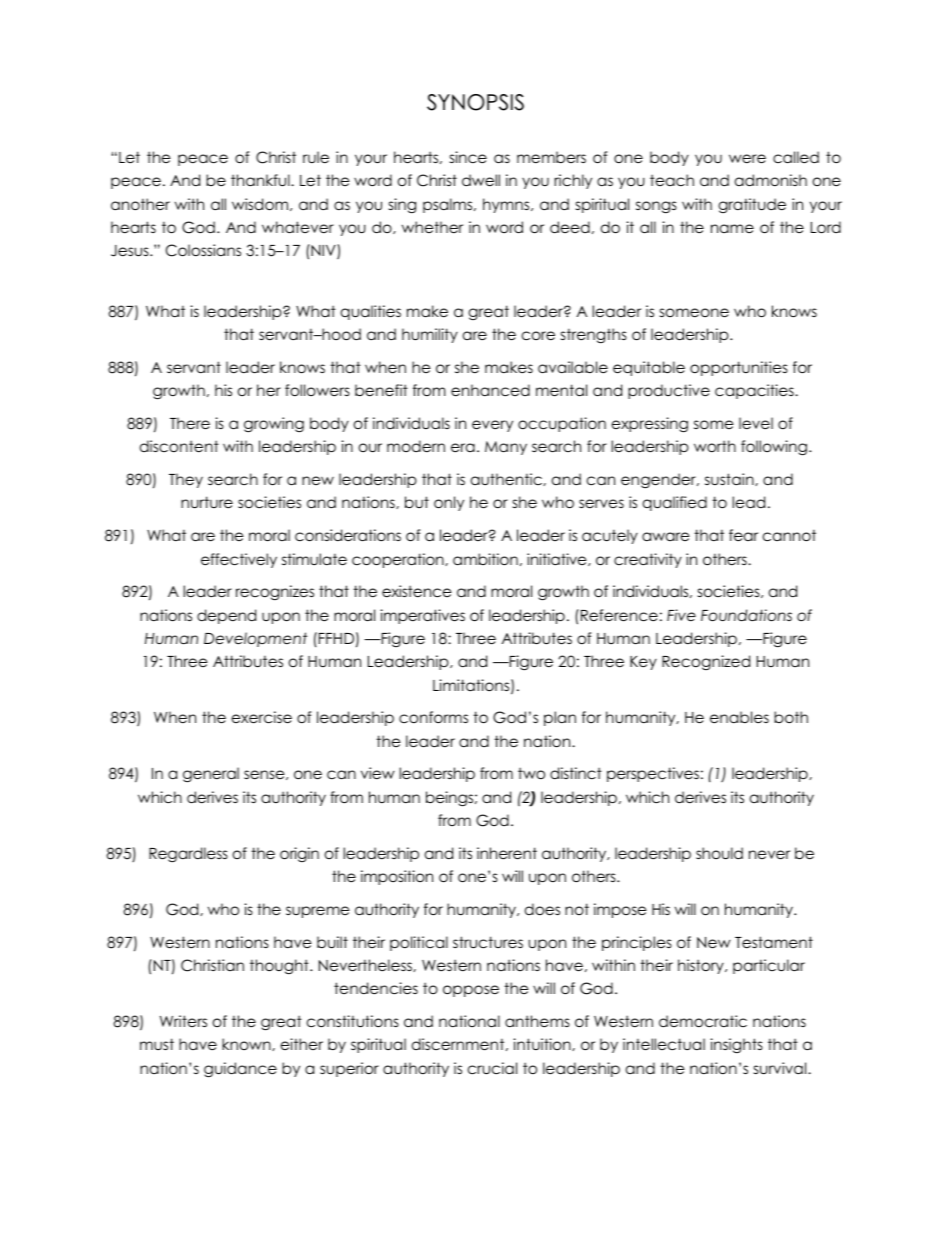 Image resolution: width=952 pixels, height=1233 pixels. What do you see at coordinates (747, 159) in the screenshot?
I see `were` at bounding box center [747, 159].
